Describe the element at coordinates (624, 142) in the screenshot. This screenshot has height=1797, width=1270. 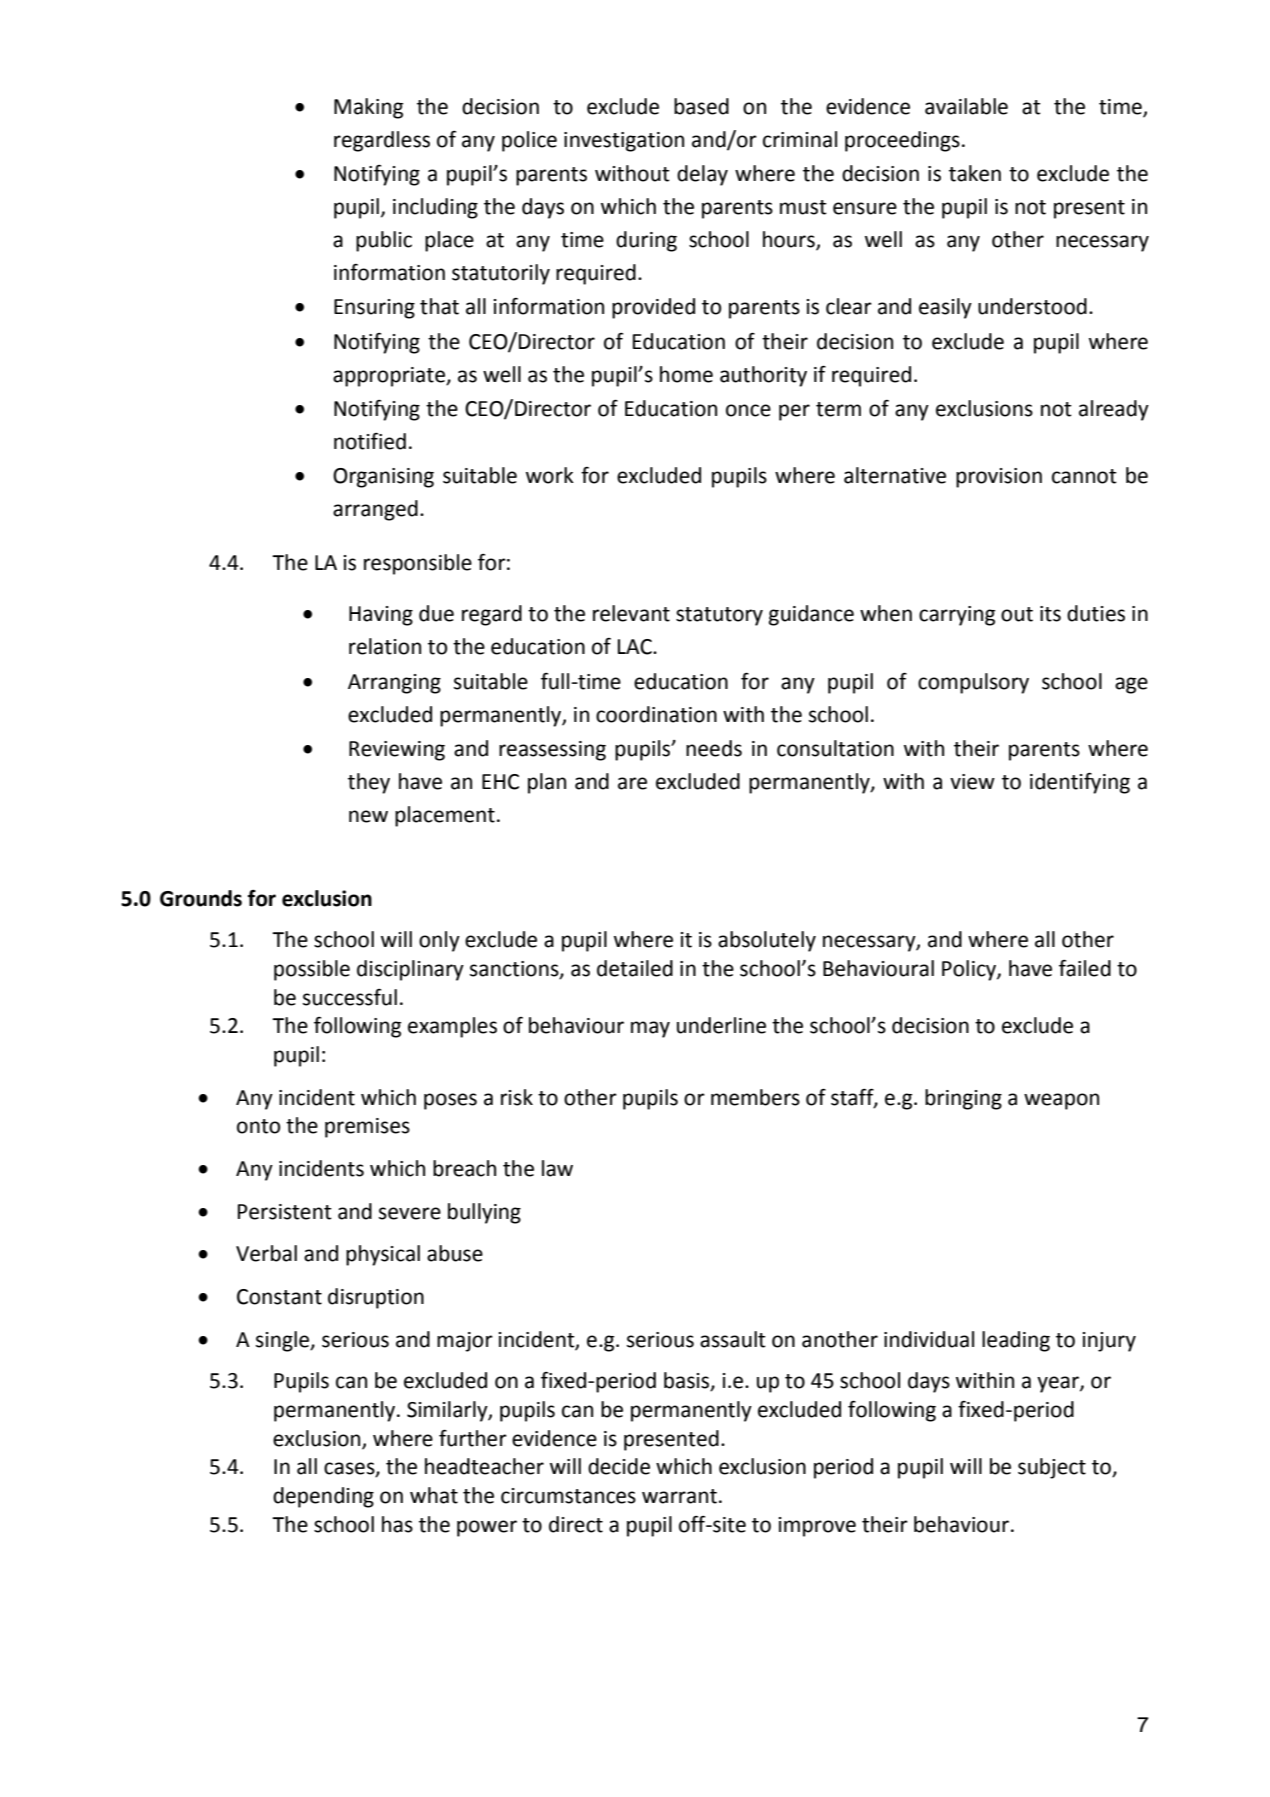
I see `investigation` at that location.
